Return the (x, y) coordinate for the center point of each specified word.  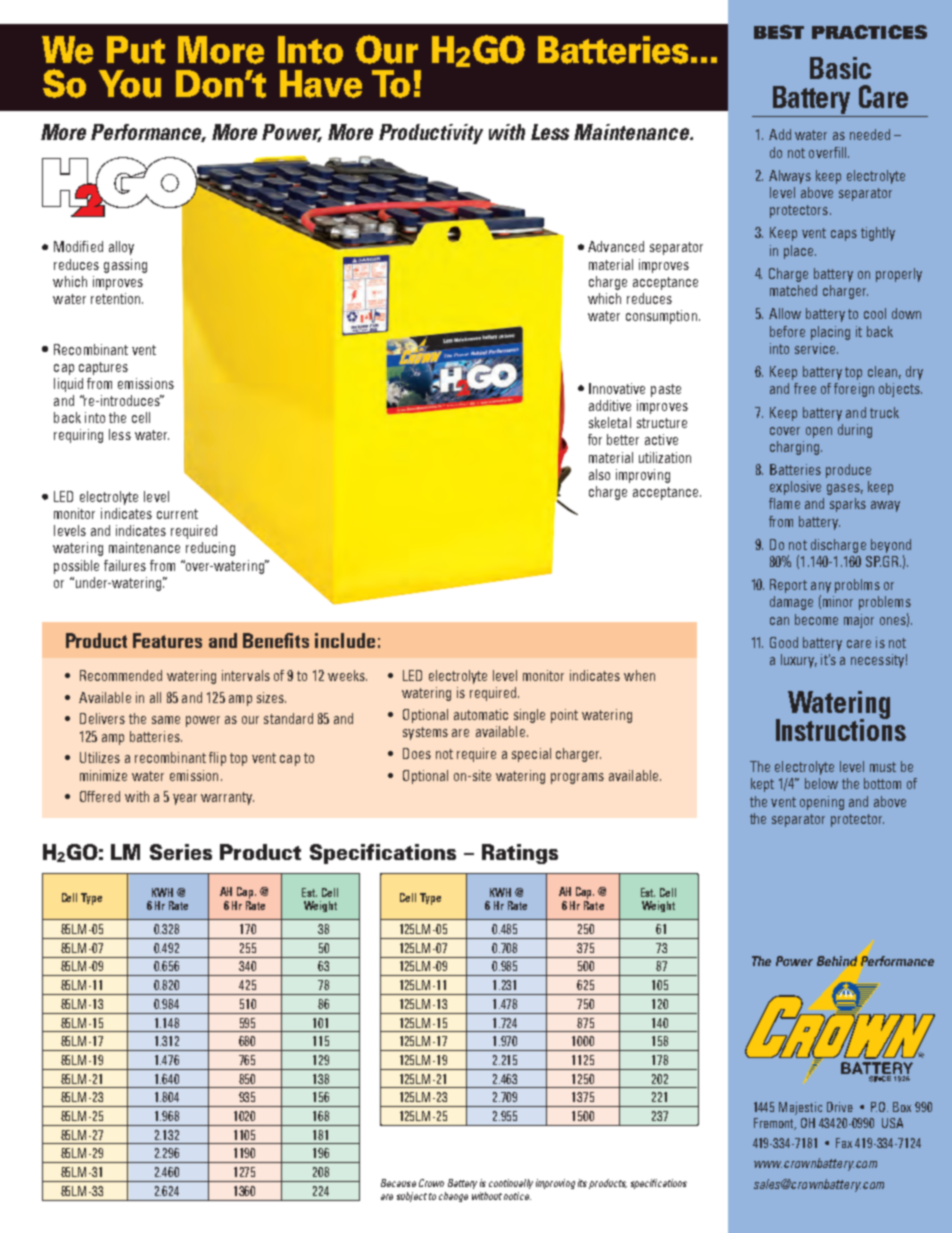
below (821, 783)
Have (321, 84)
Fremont (775, 1124)
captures (103, 368)
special (531, 755)
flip (217, 759)
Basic (840, 68)
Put (136, 50)
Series (181, 852)
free (805, 388)
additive (610, 405)
